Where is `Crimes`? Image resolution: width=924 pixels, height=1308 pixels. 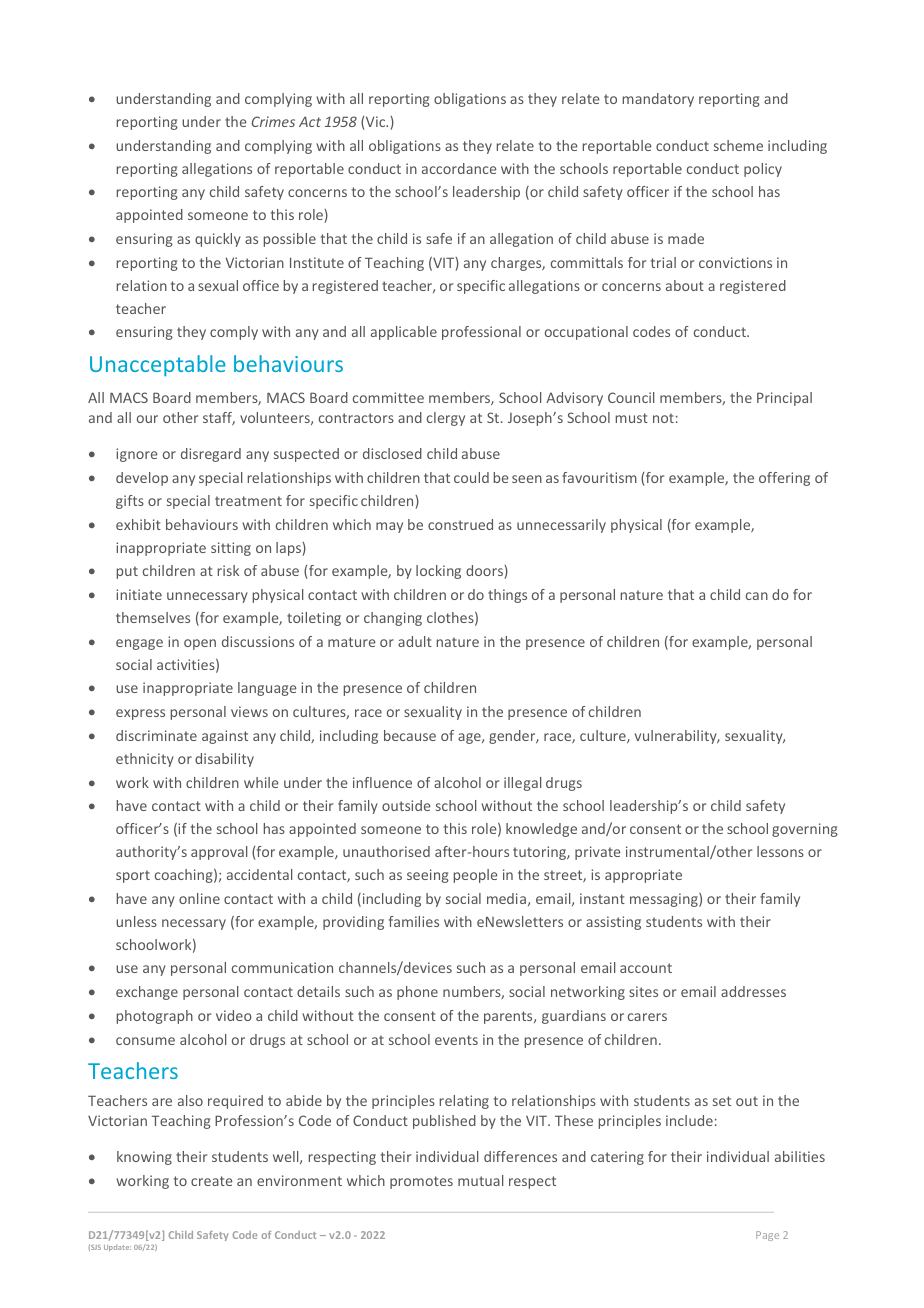
Crimes is located at coordinates (273, 121).
